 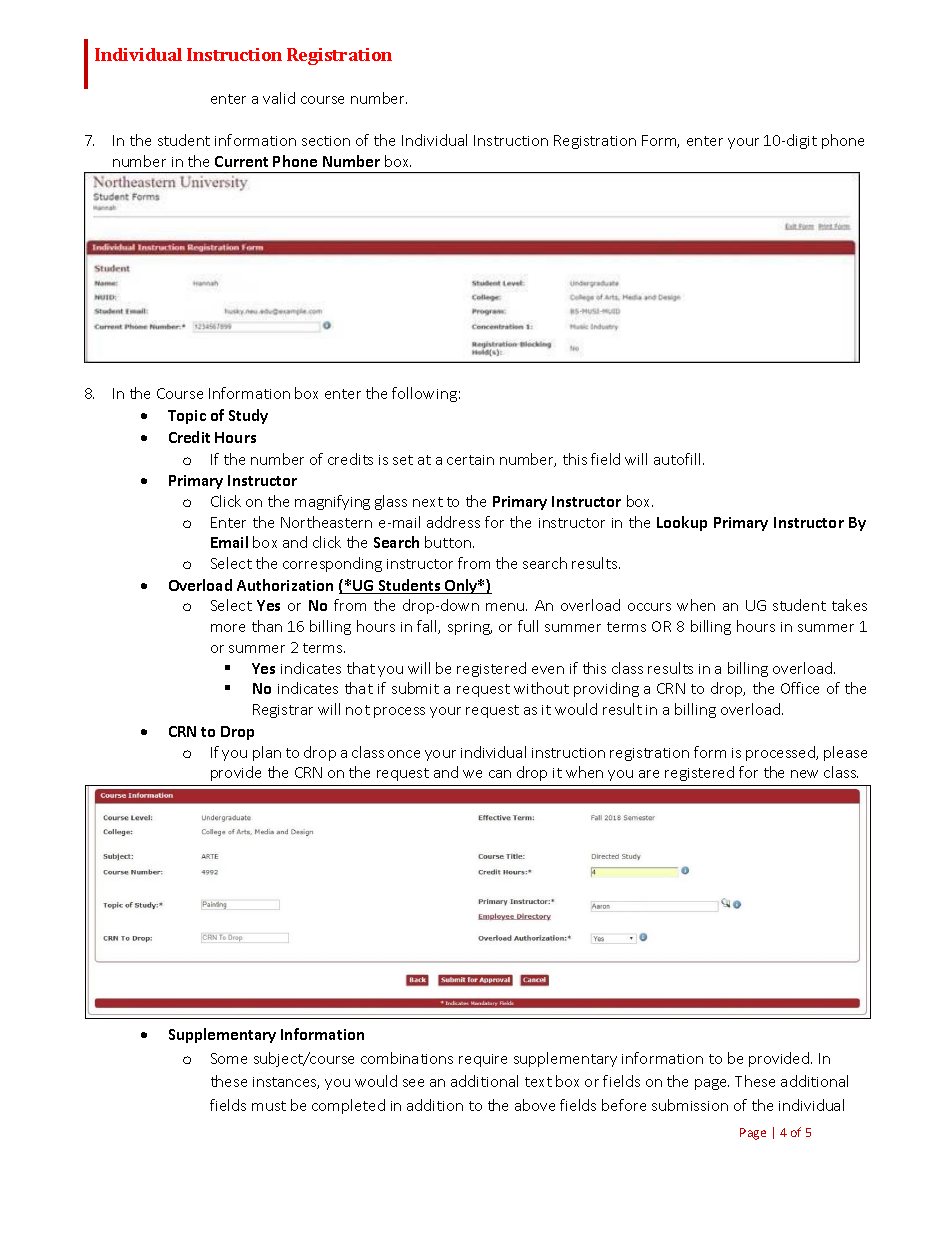 What do you see at coordinates (804, 774) in the document?
I see `new` at bounding box center [804, 774].
